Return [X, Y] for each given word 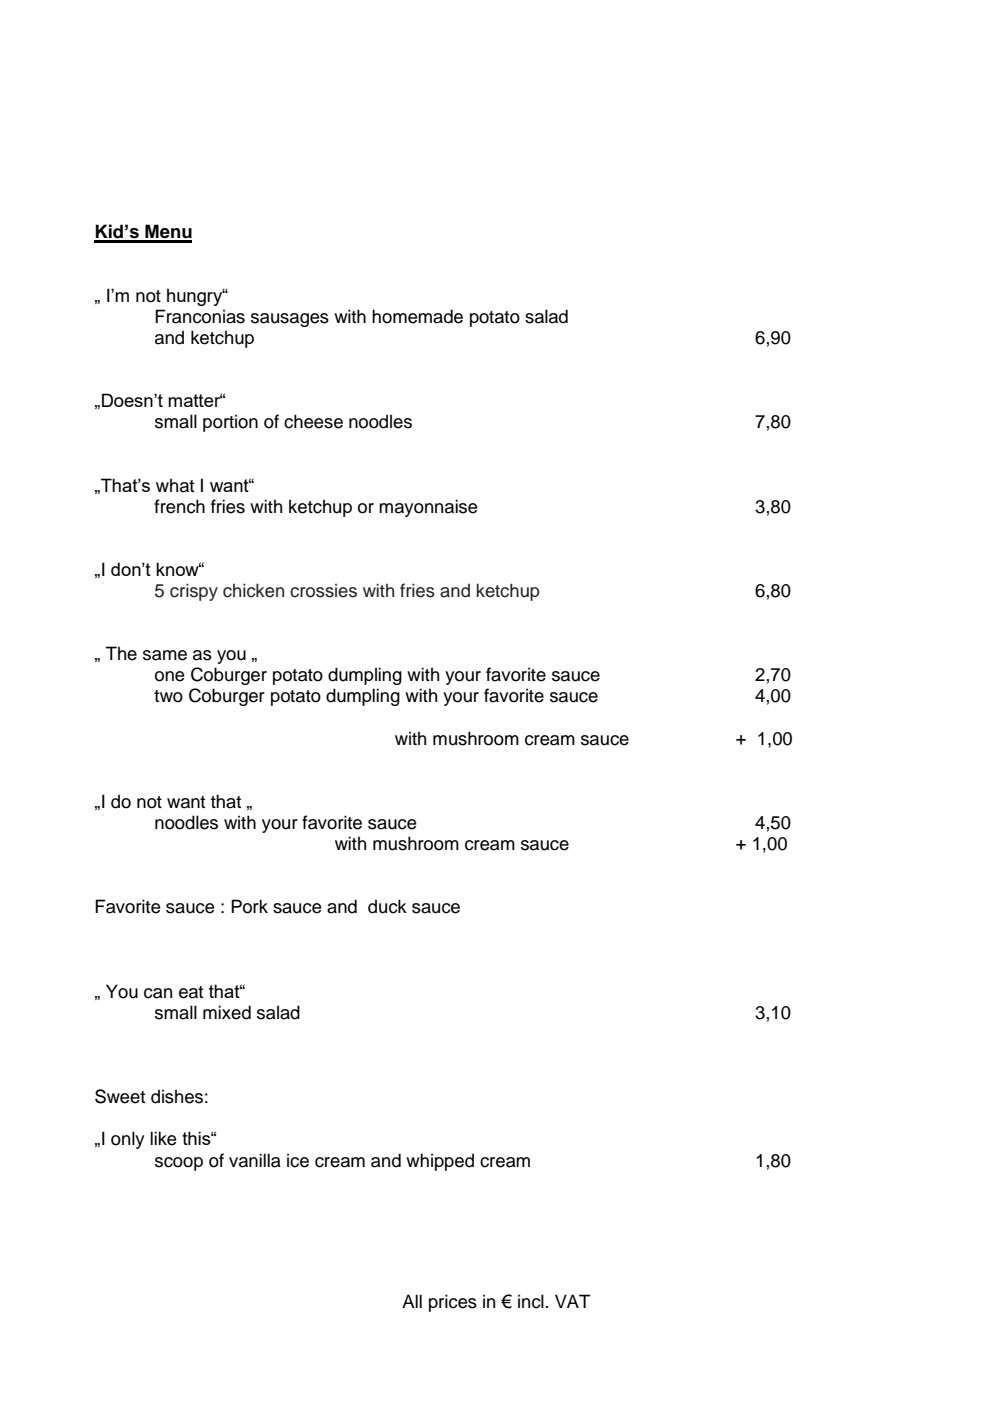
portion [230, 423]
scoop [179, 1164]
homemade [417, 316]
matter [195, 400]
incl [532, 1301]
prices [453, 1303]
